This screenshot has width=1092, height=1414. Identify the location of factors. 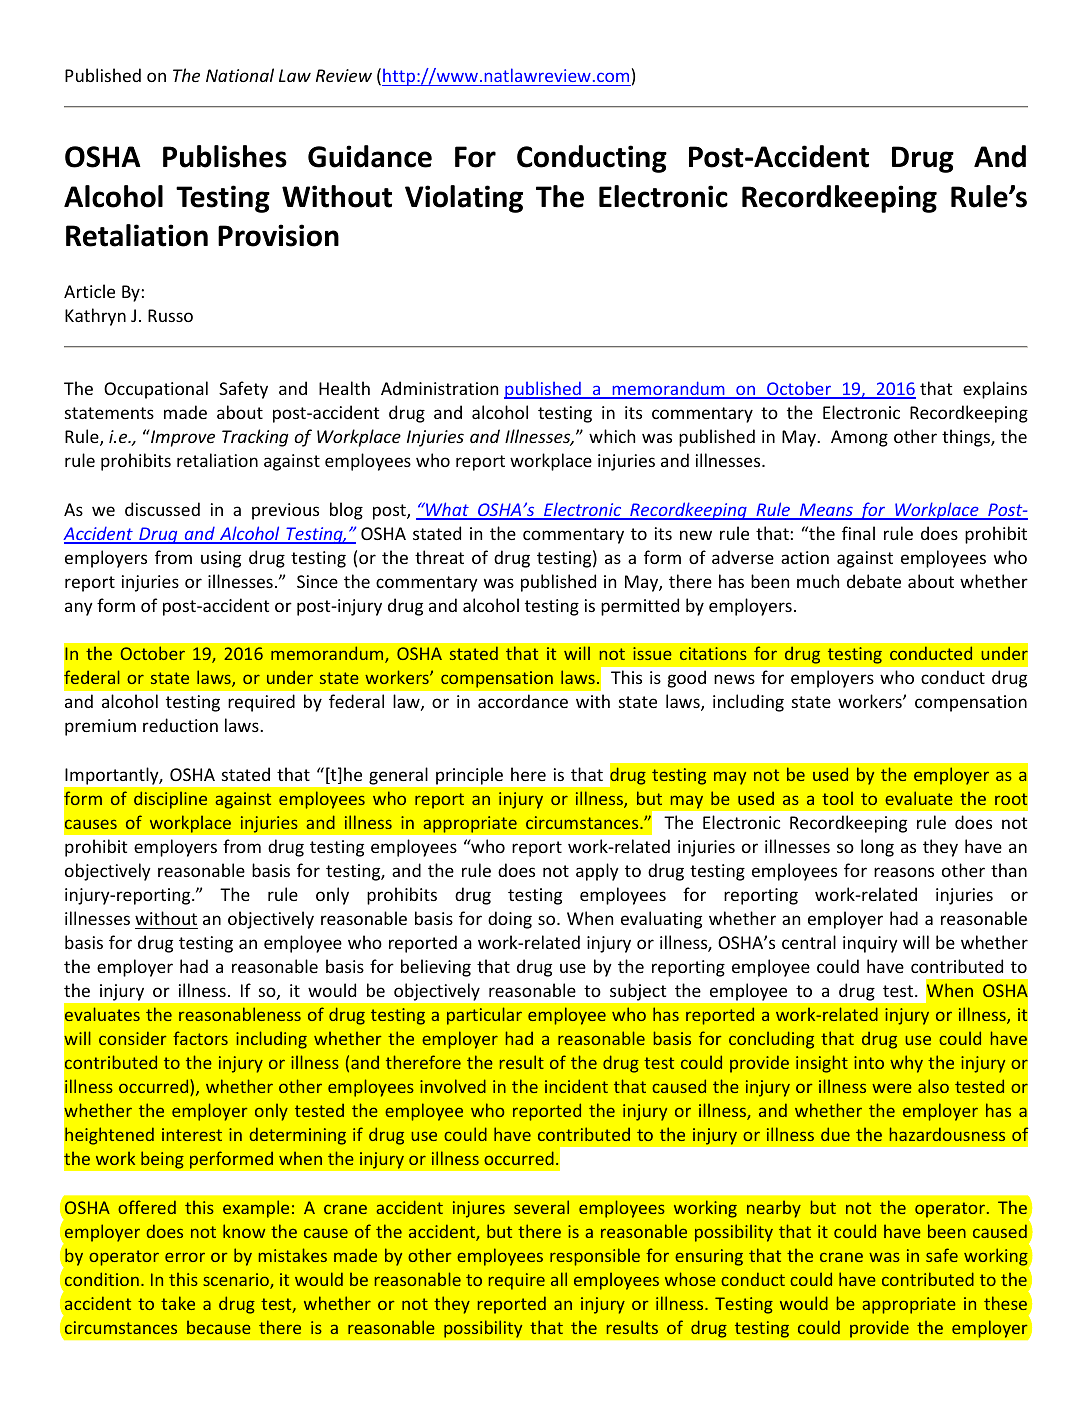
(200, 1038).
